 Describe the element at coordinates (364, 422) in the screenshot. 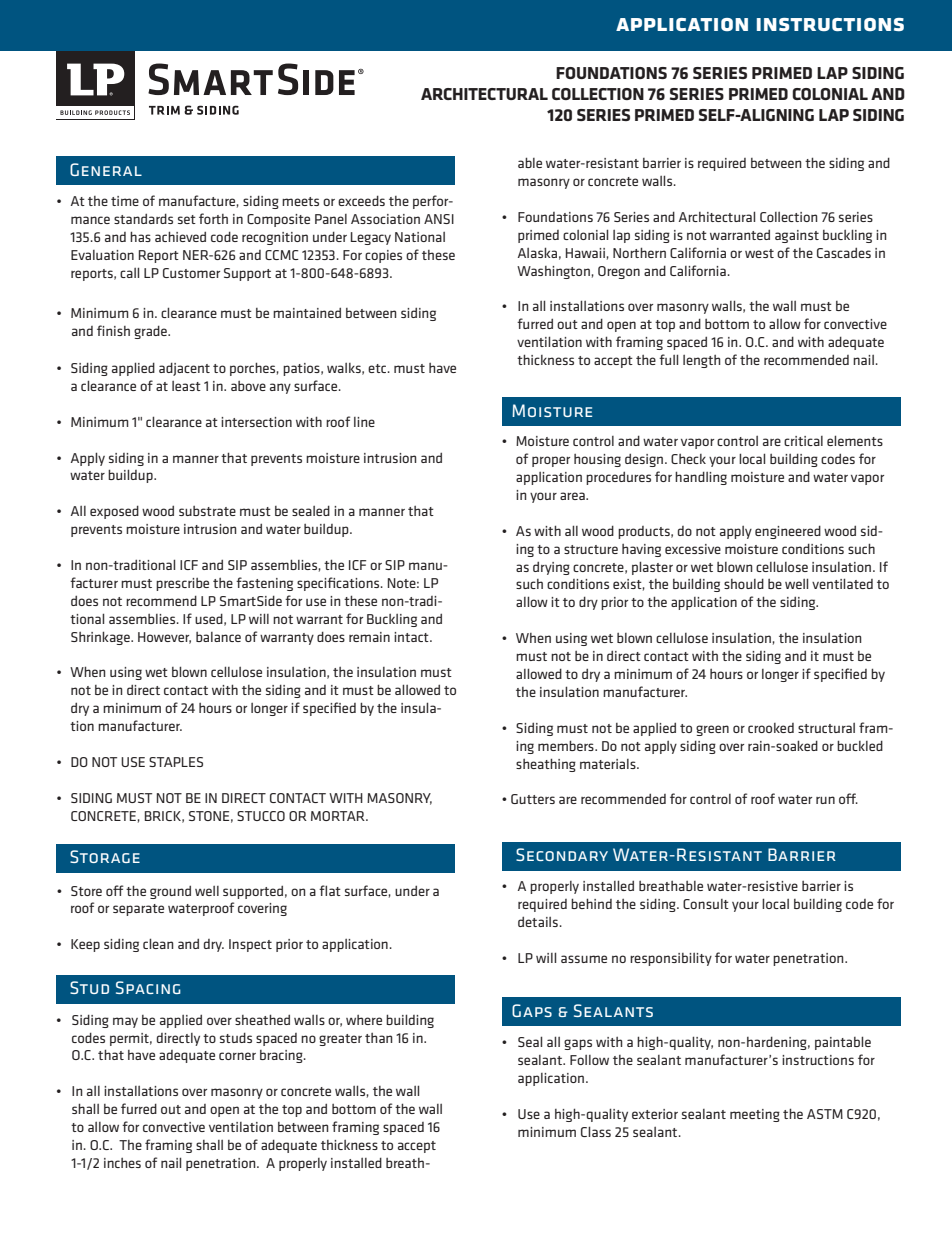

I see `line` at that location.
